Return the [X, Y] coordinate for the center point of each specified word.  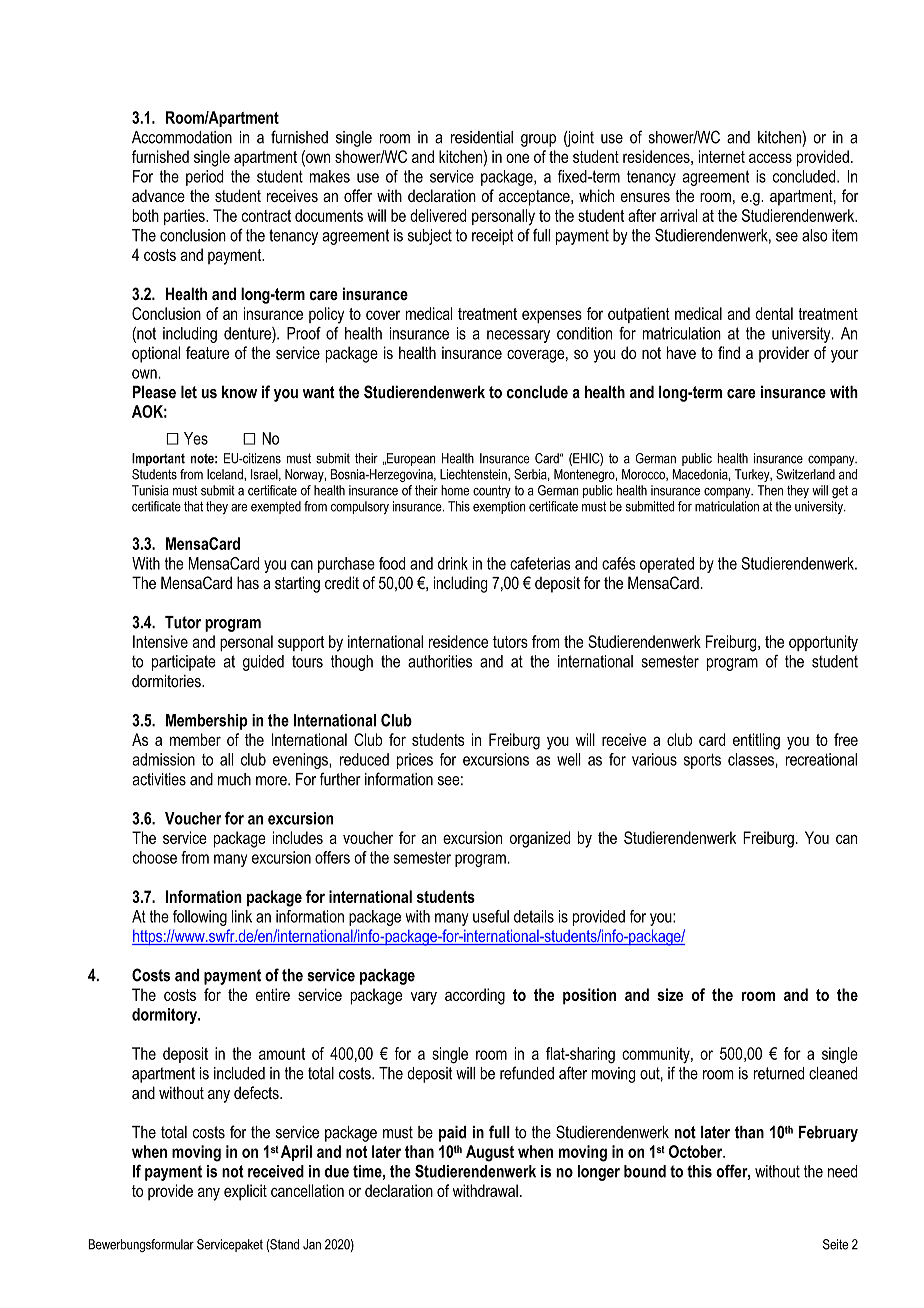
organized [540, 839]
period [205, 178]
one [517, 158]
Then [770, 490]
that [193, 506]
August [490, 1153]
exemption [499, 507]
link [242, 916]
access [770, 158]
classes [751, 759]
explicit [245, 1192]
